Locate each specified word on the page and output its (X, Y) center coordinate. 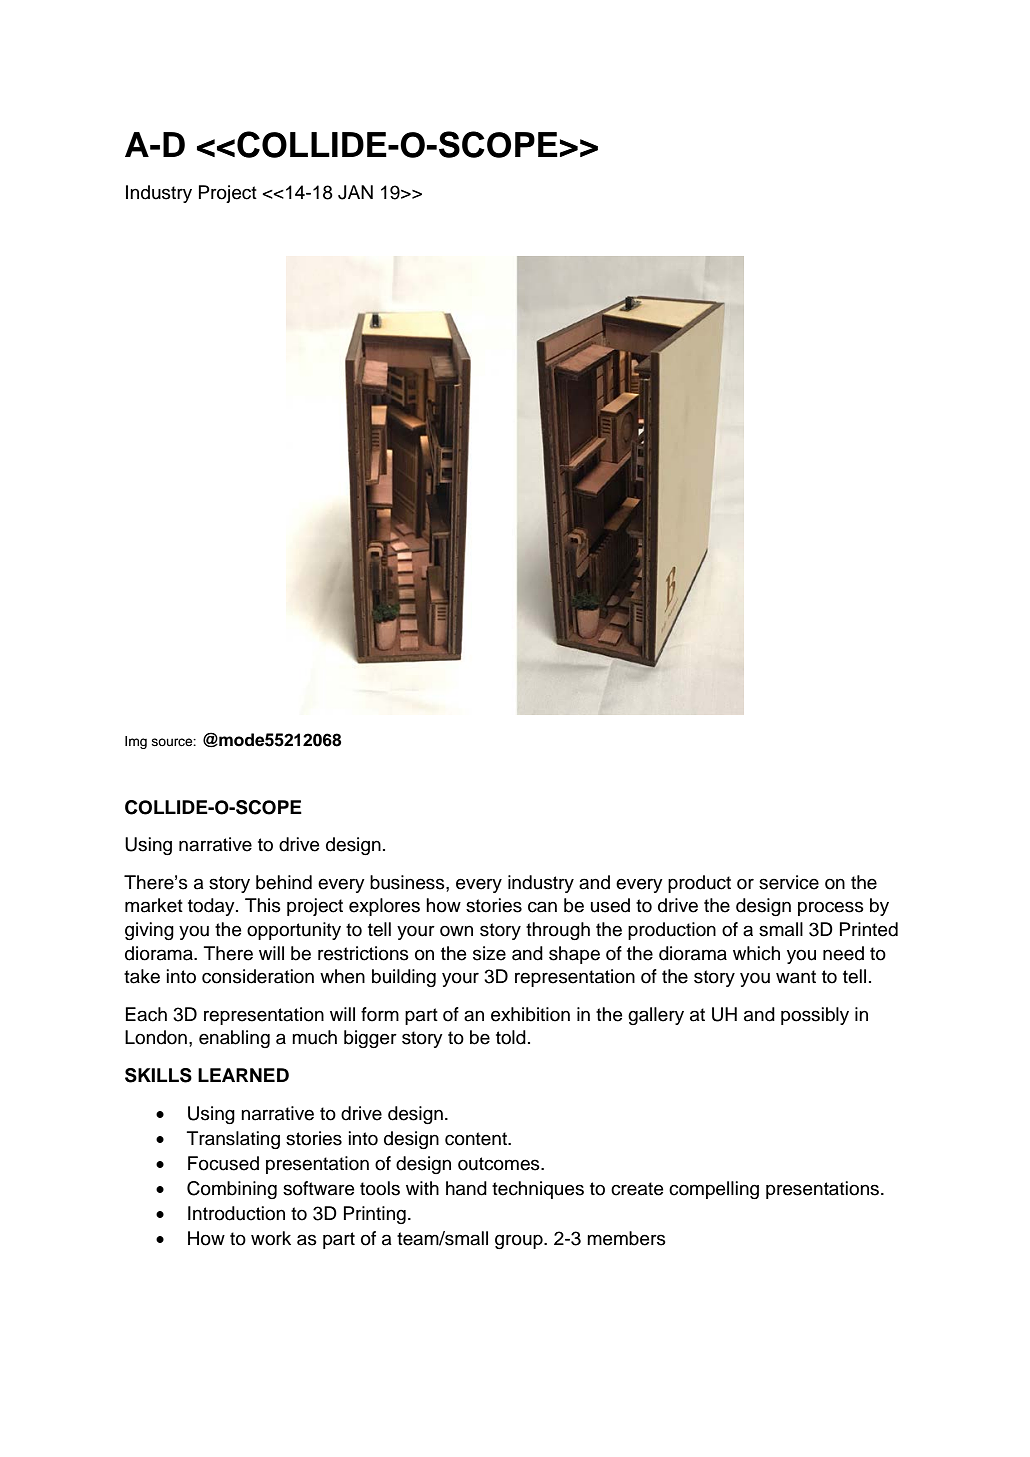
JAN (355, 192)
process (831, 908)
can (542, 907)
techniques (538, 1190)
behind (284, 882)
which (756, 953)
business (408, 882)
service (789, 882)
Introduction (236, 1213)
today (212, 907)
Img (136, 742)
